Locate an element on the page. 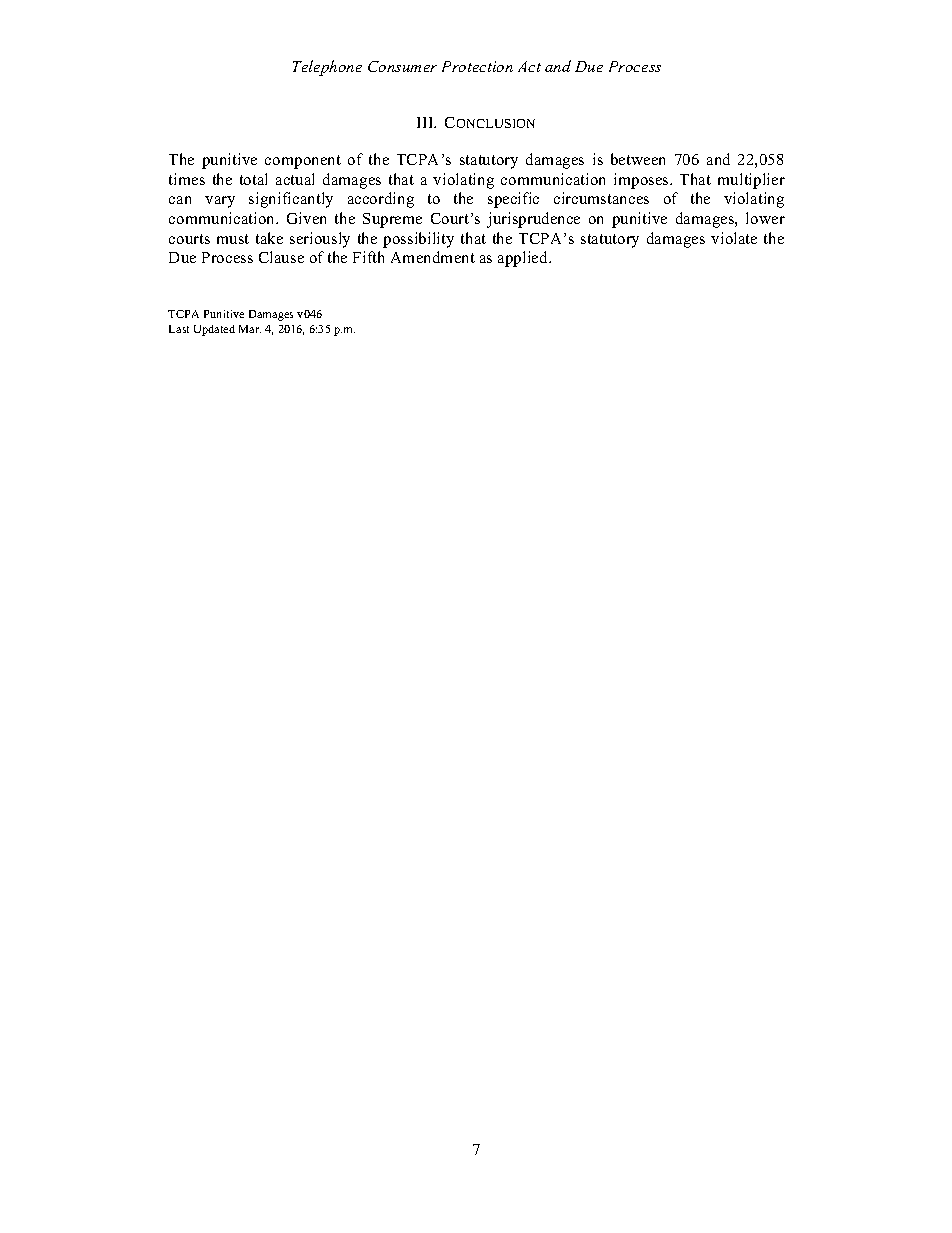  specific is located at coordinates (513, 200).
